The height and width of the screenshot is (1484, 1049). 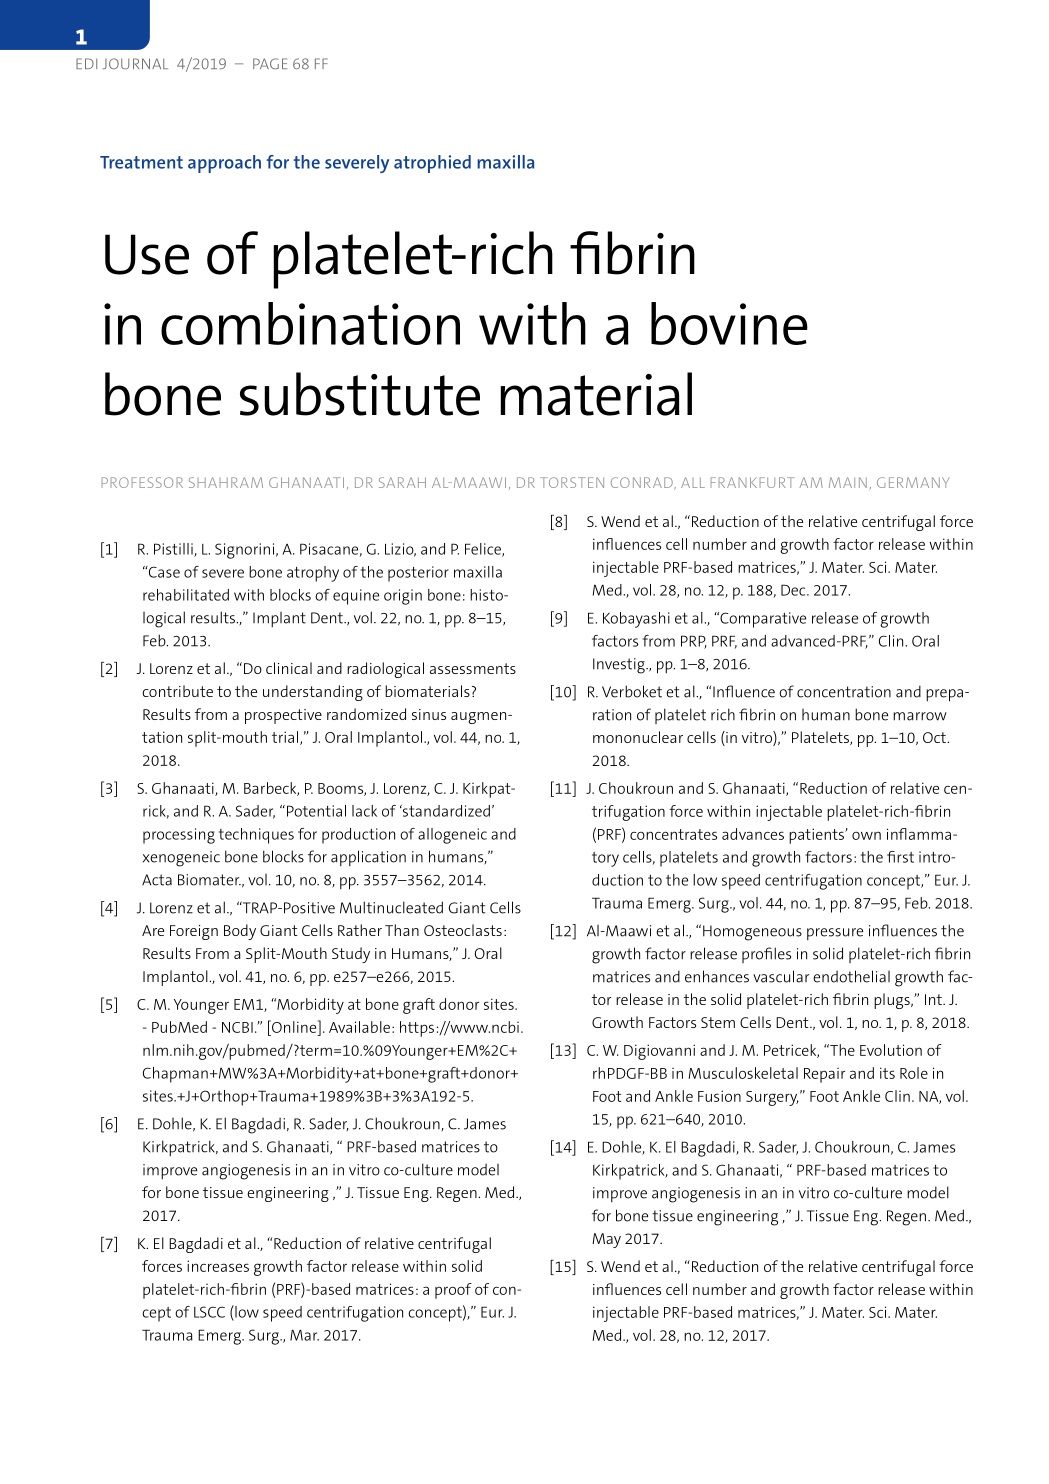 What do you see at coordinates (177, 691) in the screenshot?
I see `contribute` at bounding box center [177, 691].
